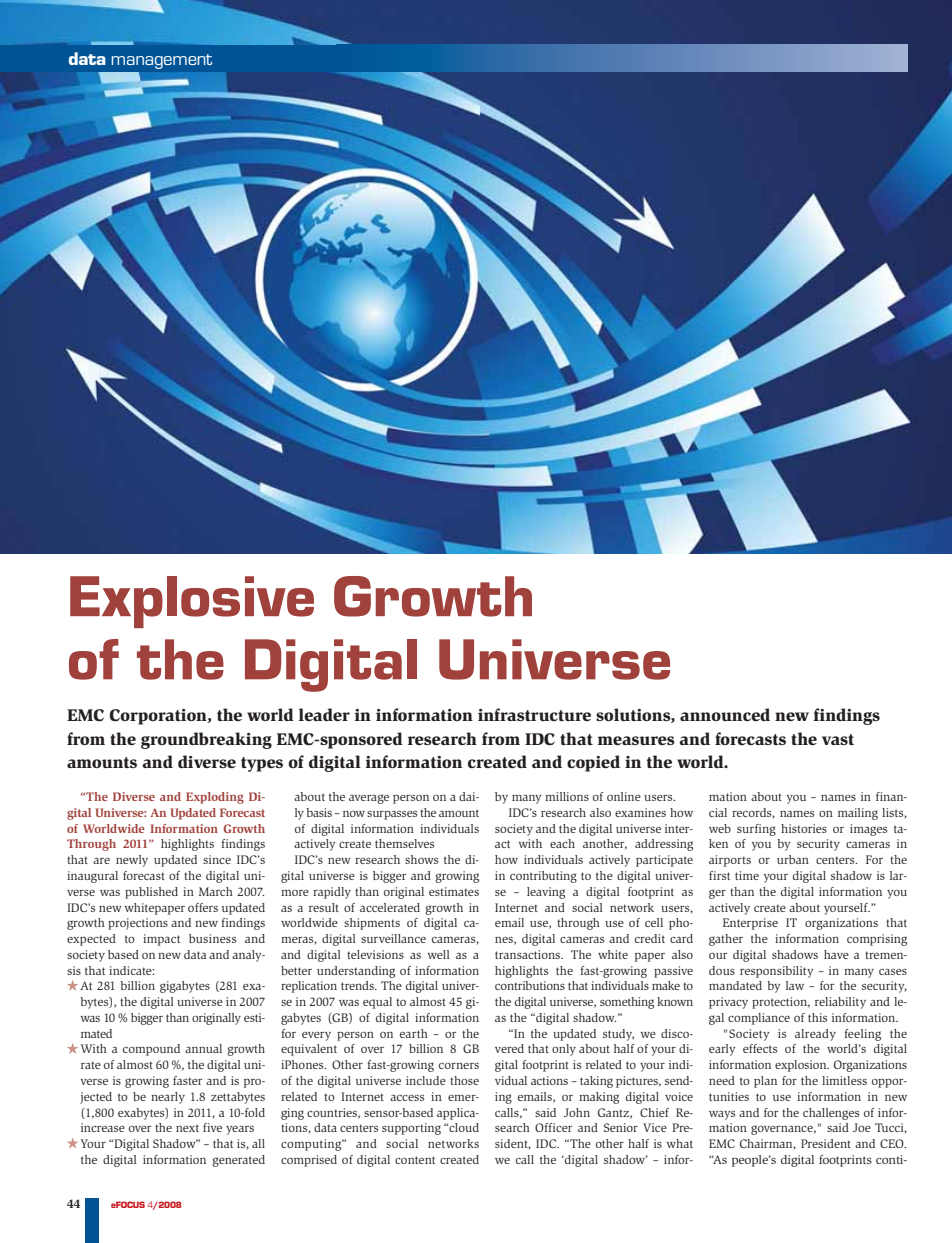  Describe the element at coordinates (534, 714) in the screenshot. I see `infrastructure` at that location.
